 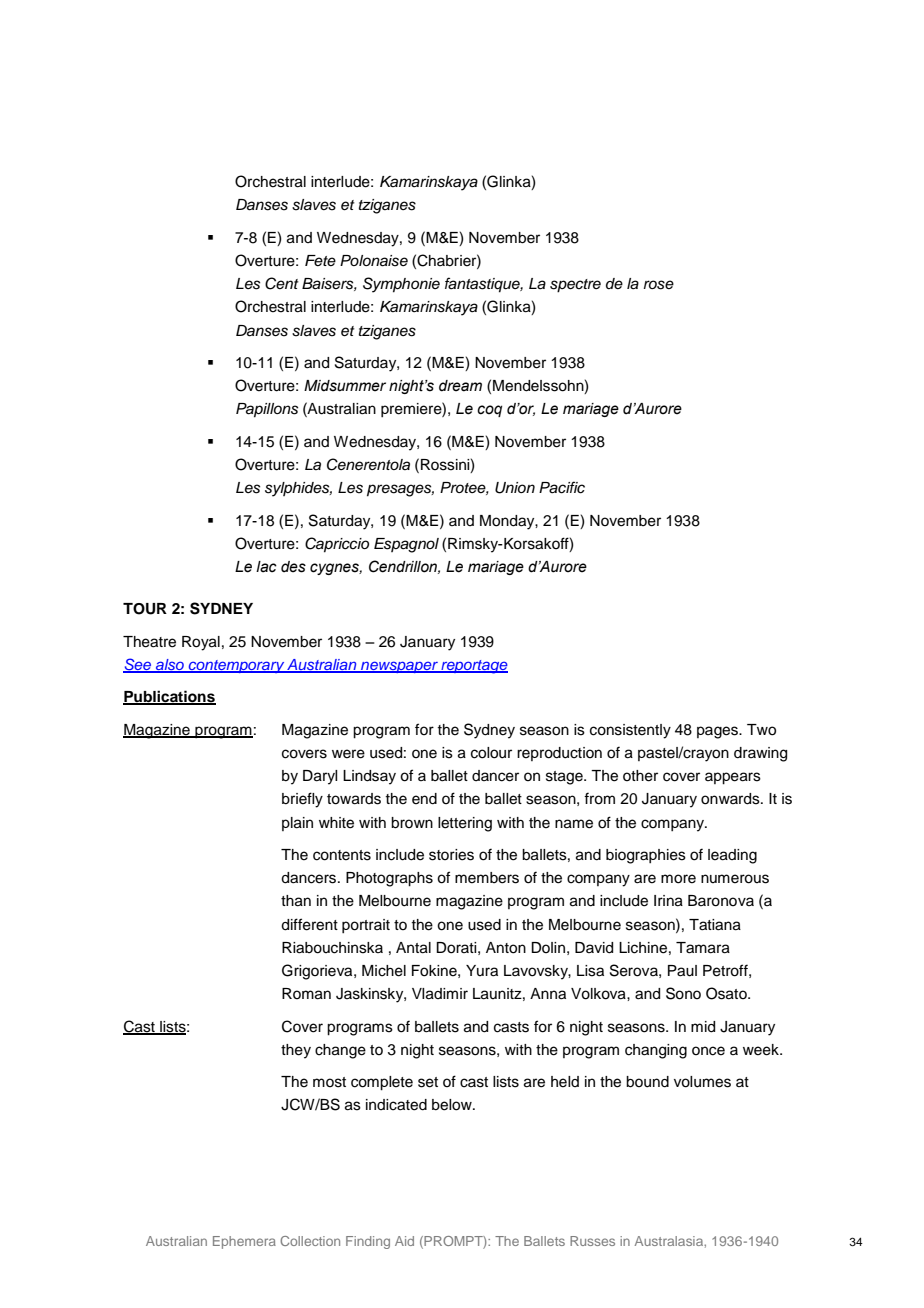 What do you see at coordinates (296, 901) in the screenshot?
I see `than` at bounding box center [296, 901].
